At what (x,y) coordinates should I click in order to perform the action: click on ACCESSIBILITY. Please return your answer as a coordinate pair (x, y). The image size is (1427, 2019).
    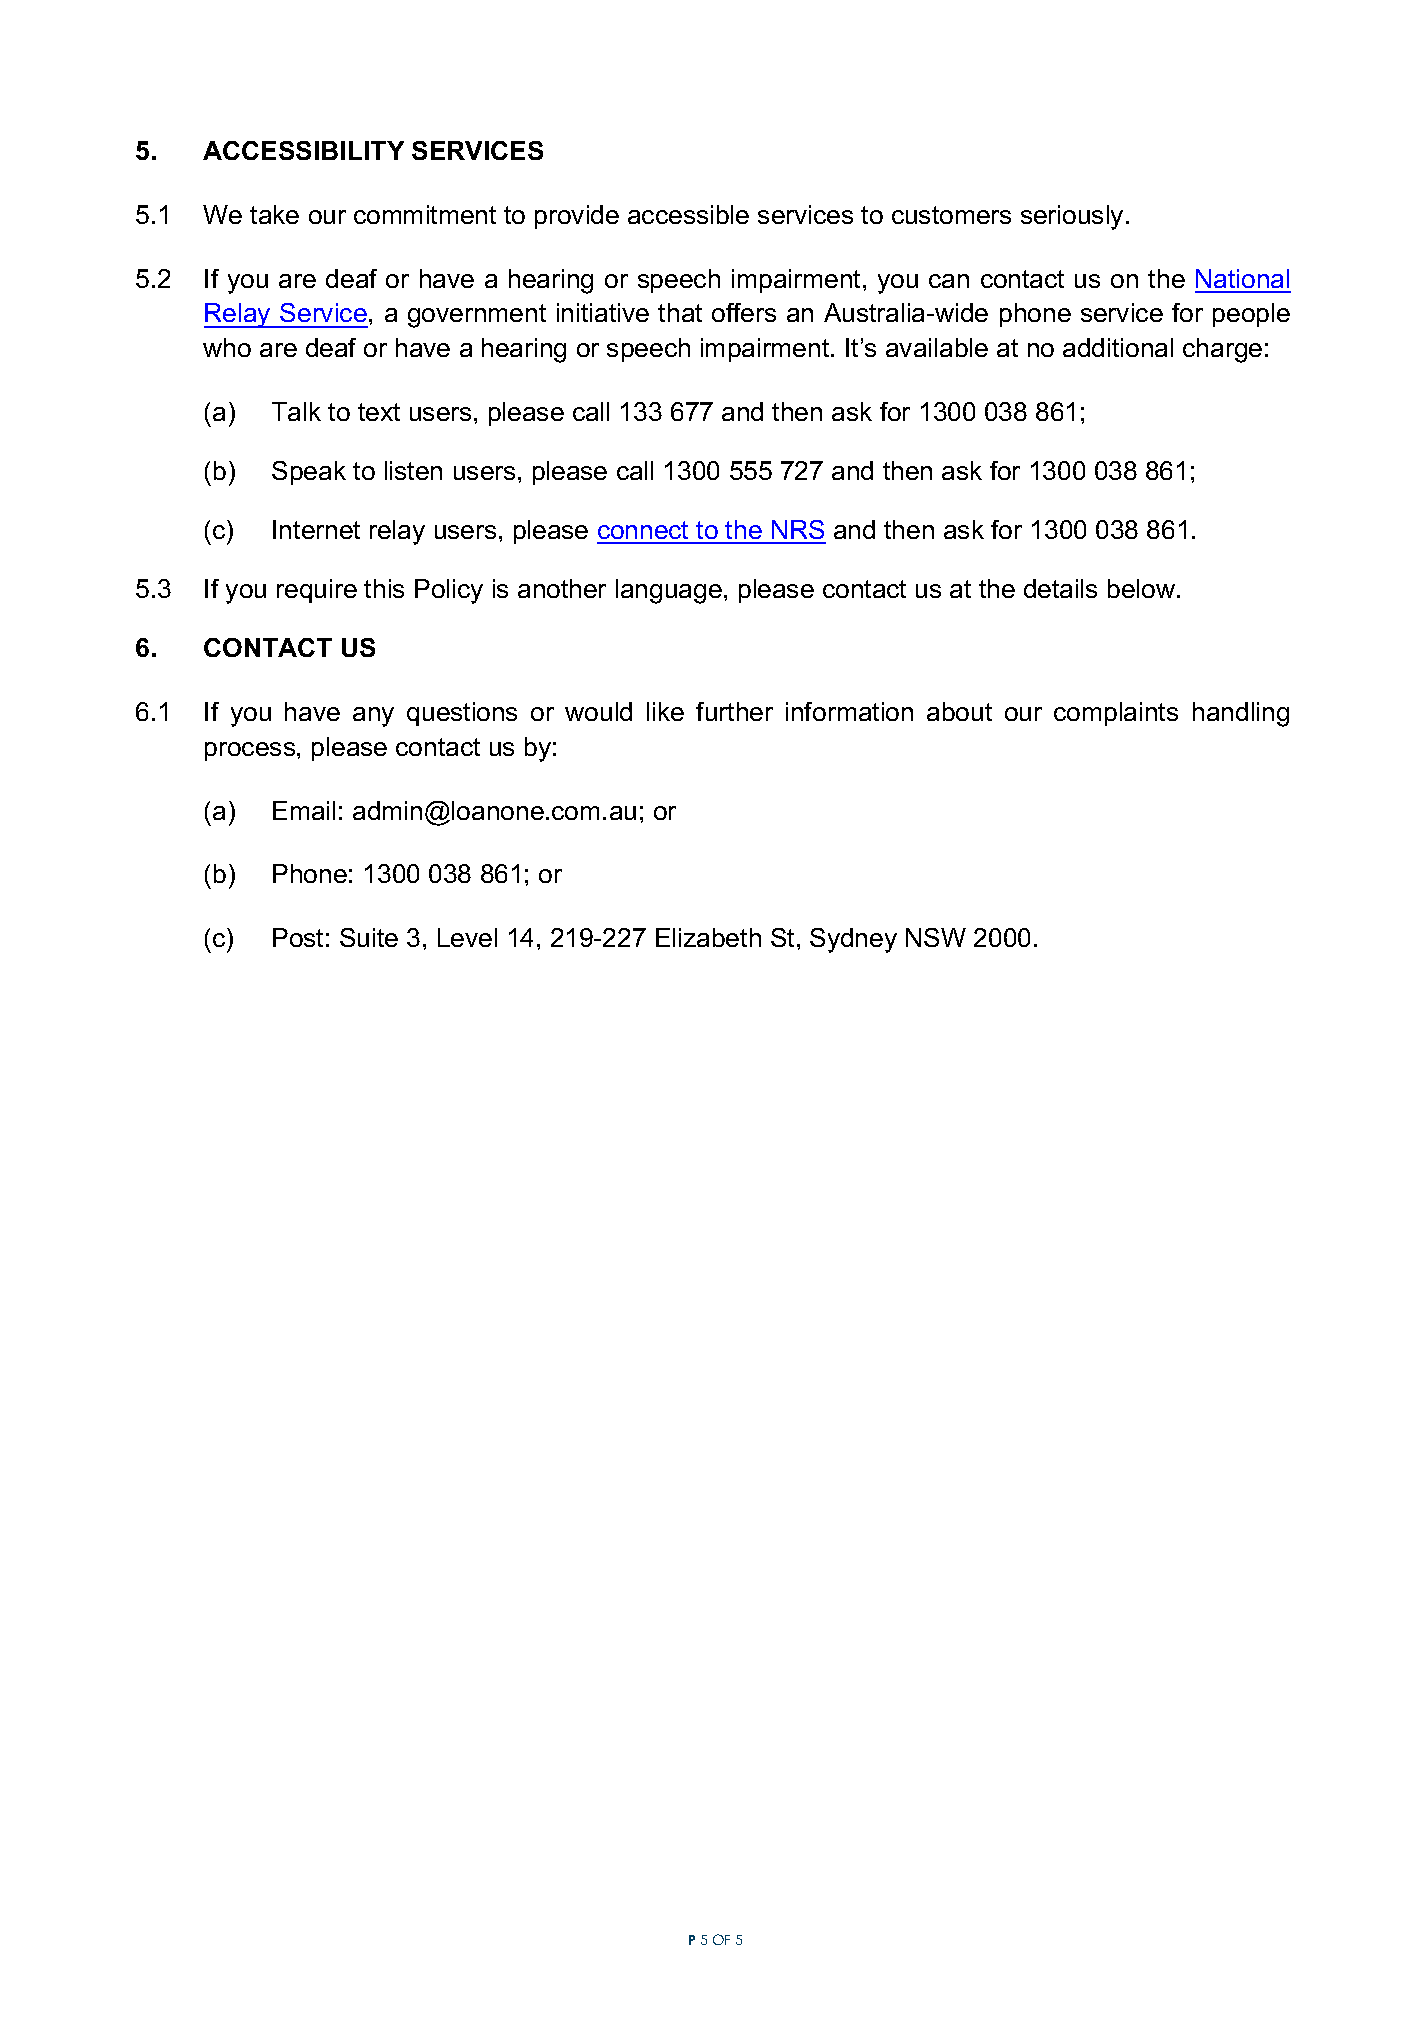
    Looking at the image, I should click on (303, 150).
